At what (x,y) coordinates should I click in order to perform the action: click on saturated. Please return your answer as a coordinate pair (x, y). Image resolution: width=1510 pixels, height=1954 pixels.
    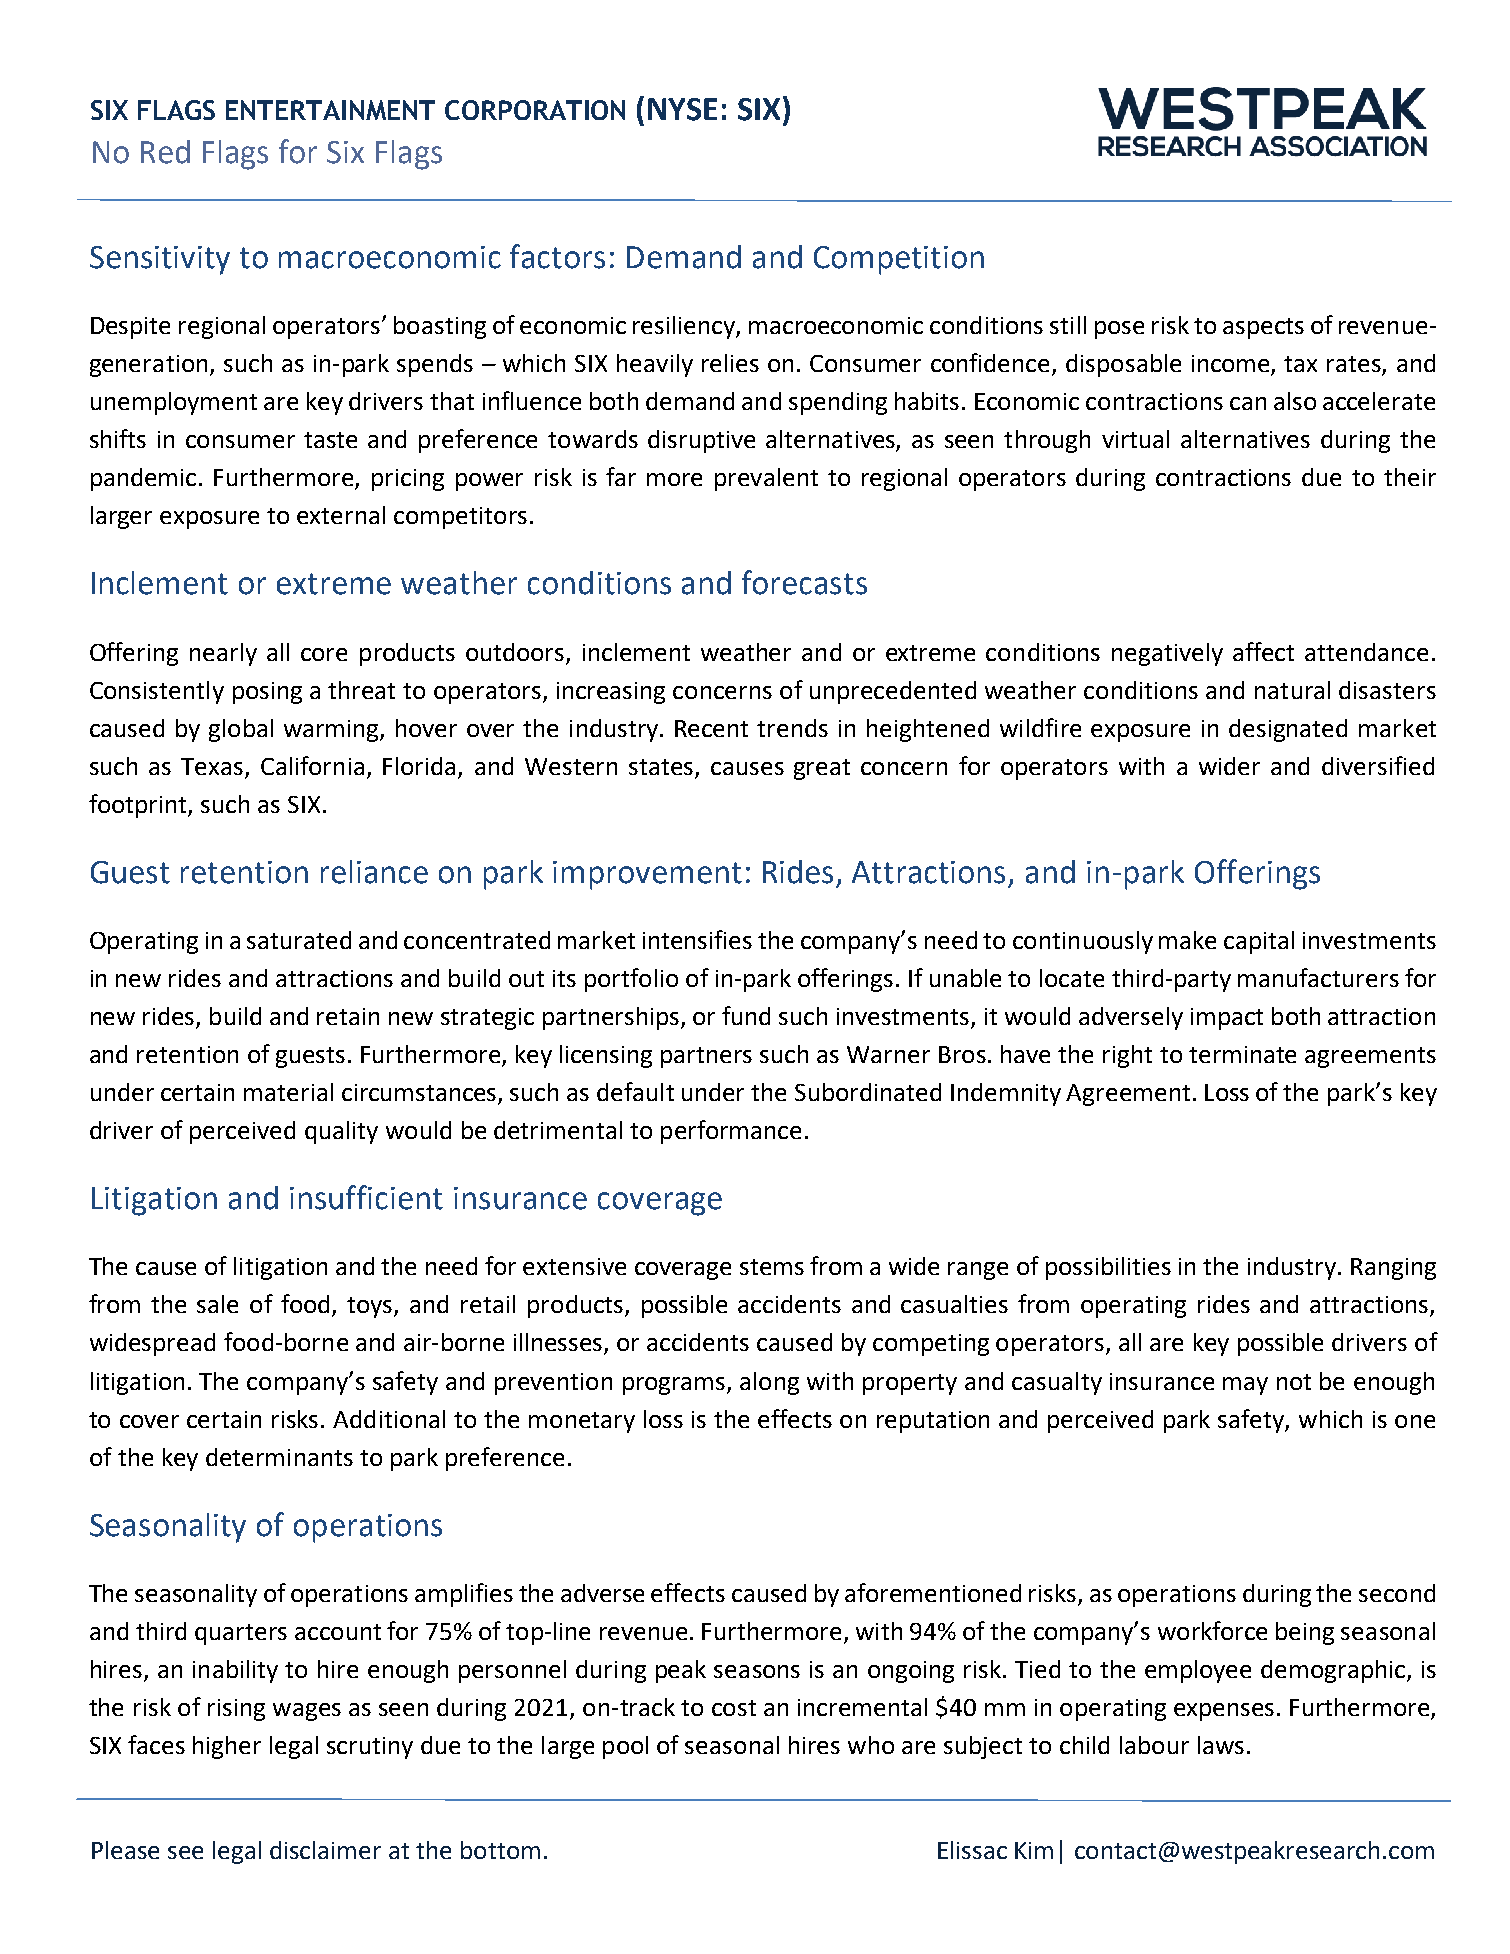
    Looking at the image, I should click on (299, 940).
